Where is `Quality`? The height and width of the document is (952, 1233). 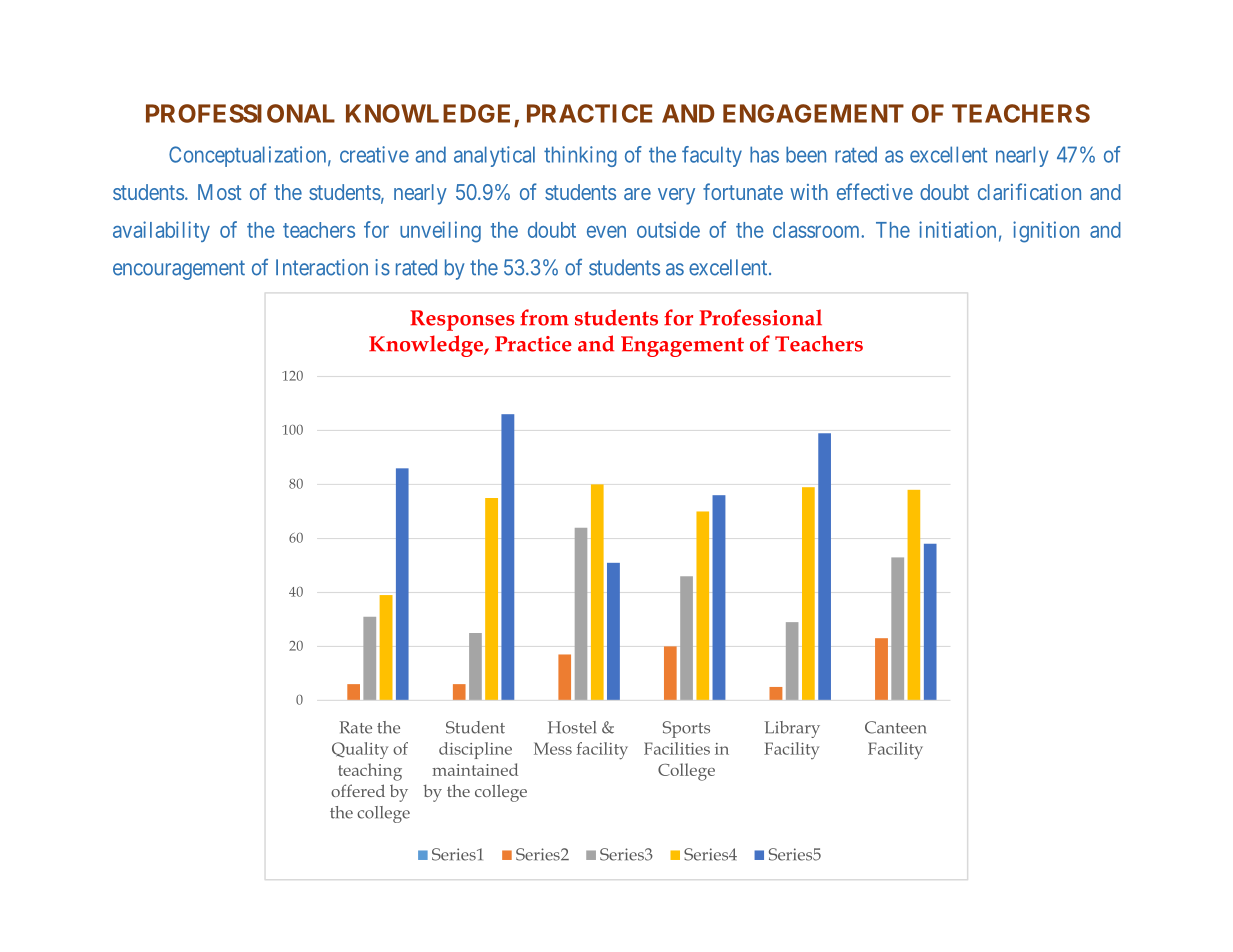
Quality is located at coordinates (360, 750).
